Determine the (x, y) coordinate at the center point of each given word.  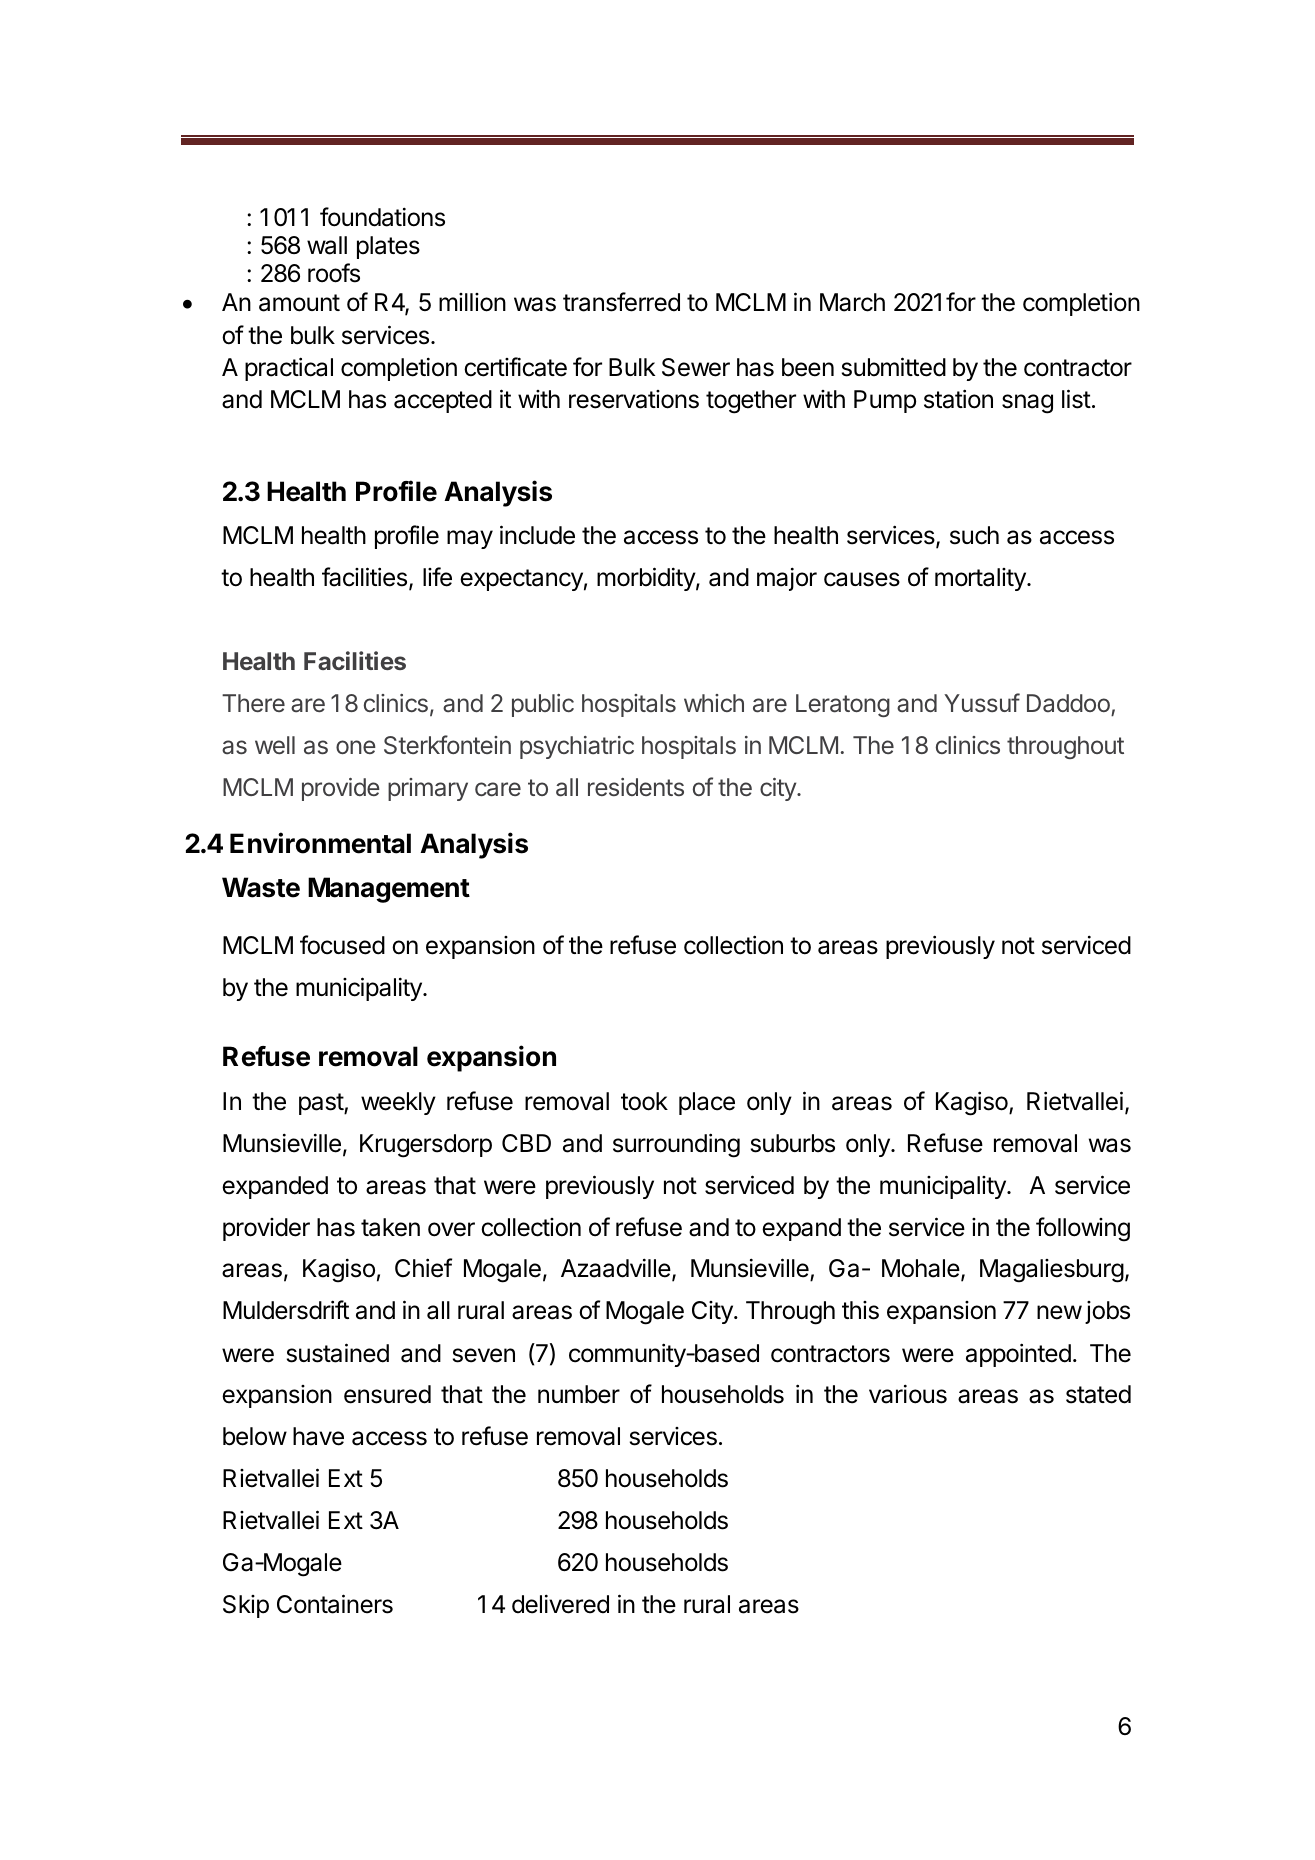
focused (342, 945)
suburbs (793, 1143)
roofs (334, 273)
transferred (621, 302)
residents (636, 787)
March (852, 302)
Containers (335, 1604)
